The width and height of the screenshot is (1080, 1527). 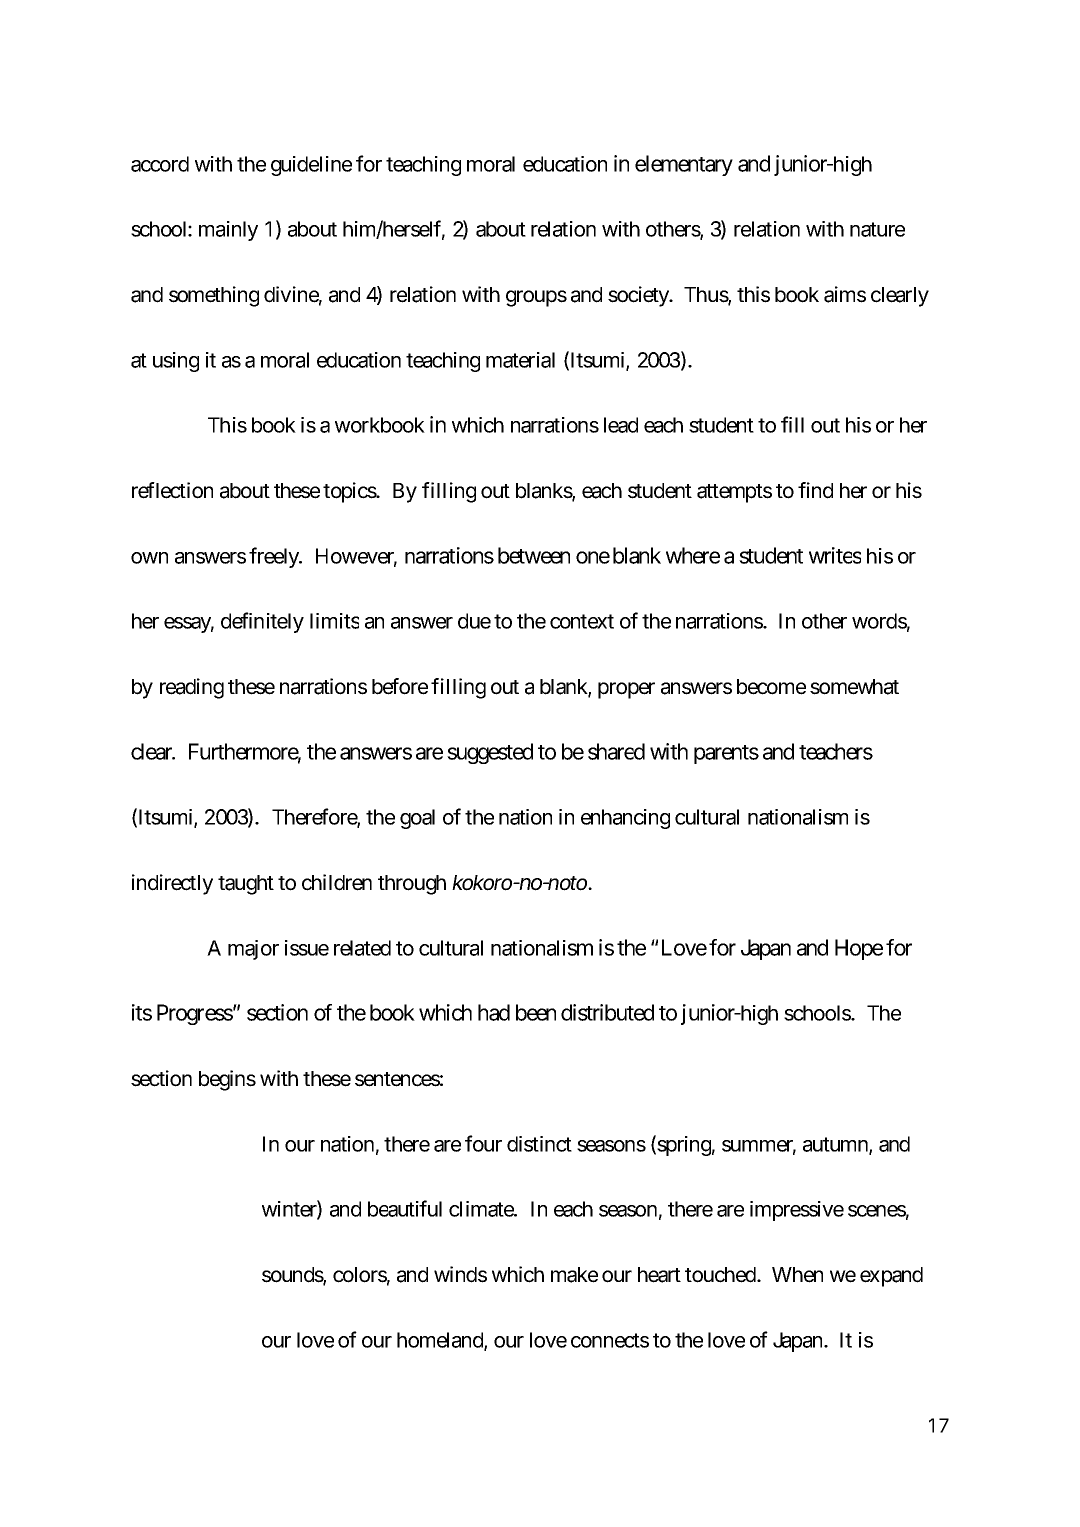 What do you see at coordinates (253, 950) in the screenshot?
I see `major` at bounding box center [253, 950].
